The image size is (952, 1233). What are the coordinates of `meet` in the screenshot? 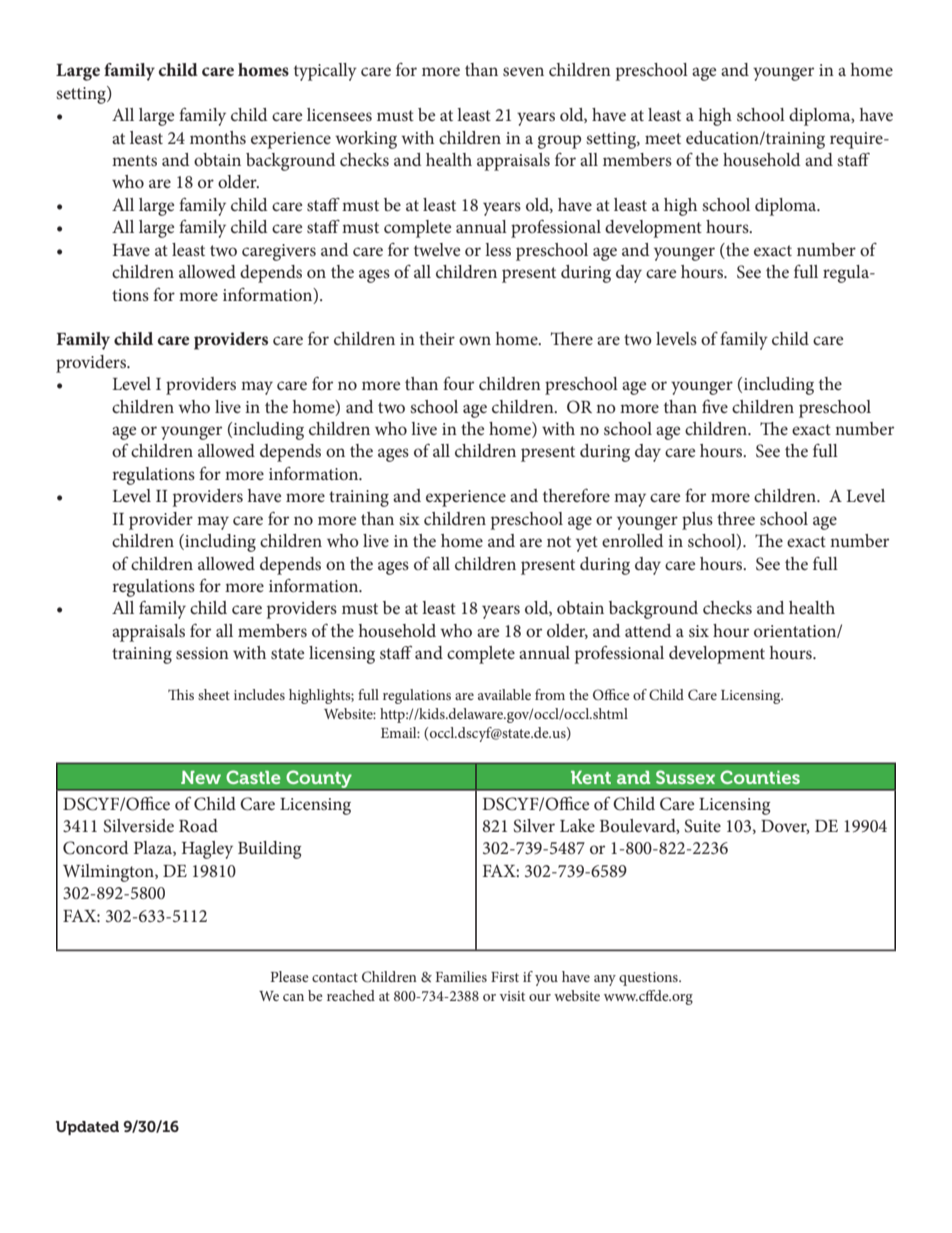 It's located at (663, 138).
